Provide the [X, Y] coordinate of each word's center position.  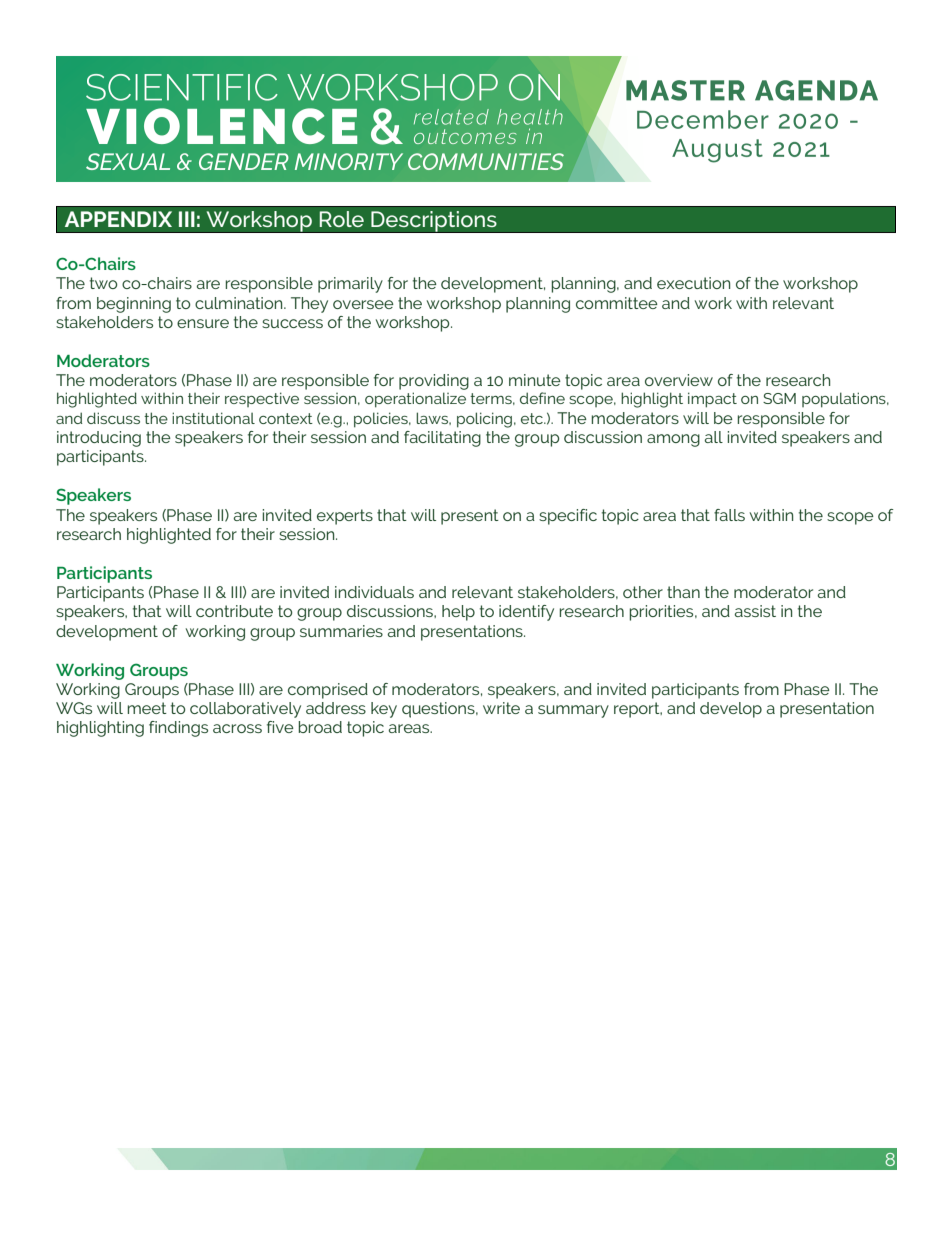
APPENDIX [118, 219]
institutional [213, 418]
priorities [663, 613]
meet [147, 708]
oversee [363, 304]
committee [617, 303]
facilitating [442, 439]
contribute [234, 611]
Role [342, 219]
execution [693, 283]
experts [345, 517]
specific [568, 517]
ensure [203, 323]
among [673, 440]
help [458, 613]
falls [729, 515]
